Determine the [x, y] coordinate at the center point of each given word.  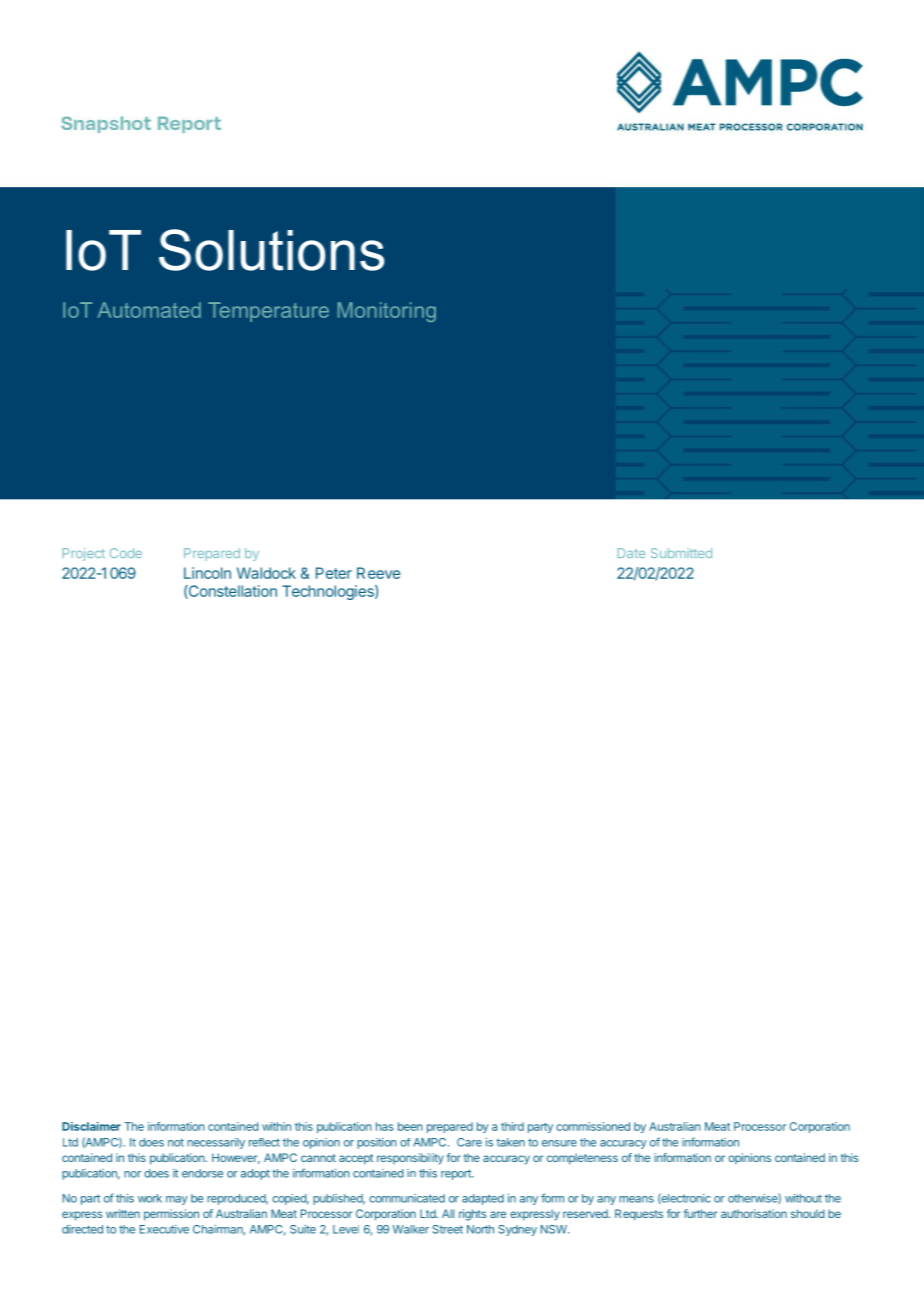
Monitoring [387, 312]
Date [631, 553]
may [177, 1200]
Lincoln [207, 573]
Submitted [681, 553]
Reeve [378, 573]
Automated [149, 310]
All [448, 1213]
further [700, 1213]
